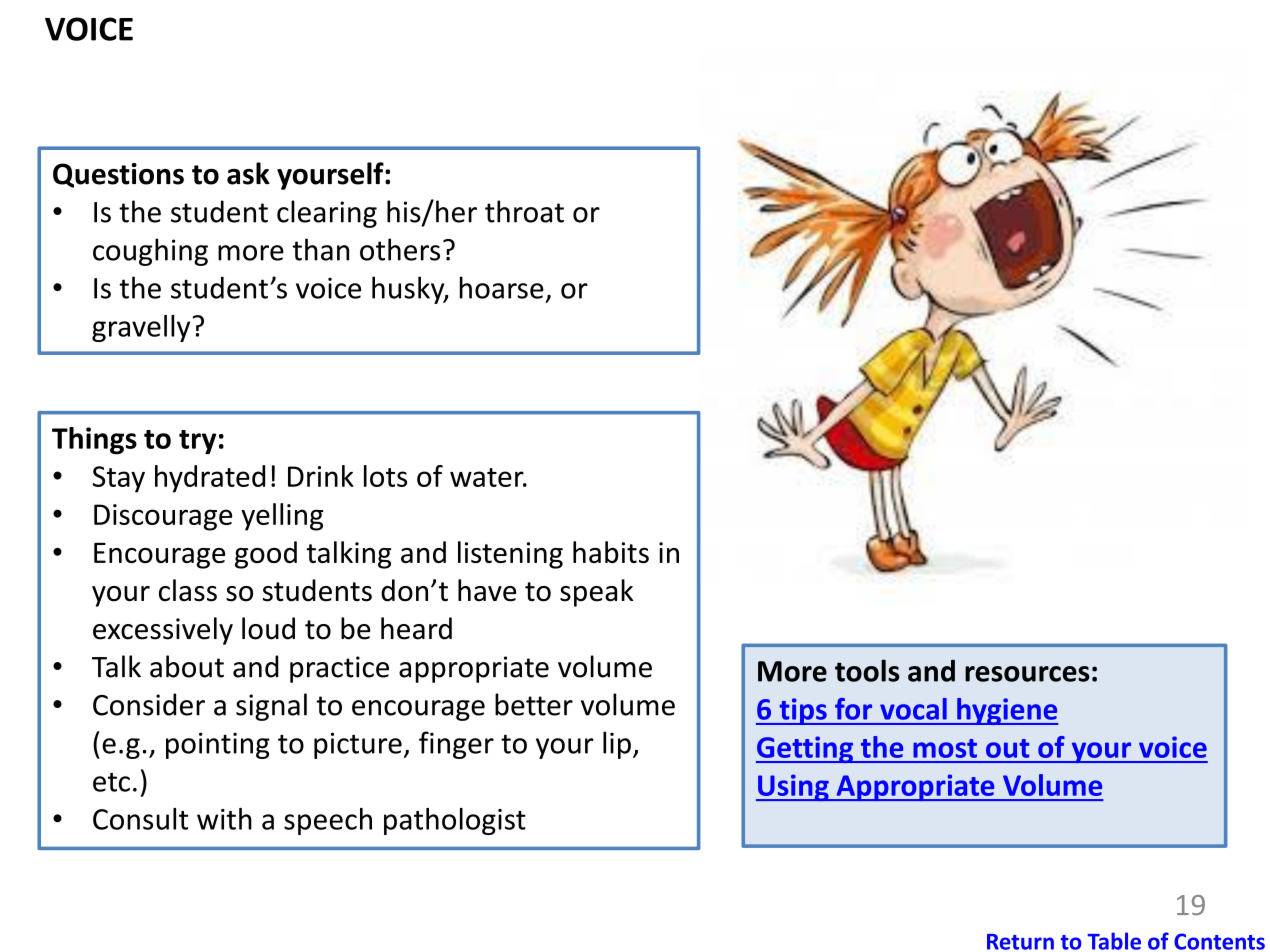 Image resolution: width=1270 pixels, height=952 pixels. I want to click on ask, so click(248, 173).
